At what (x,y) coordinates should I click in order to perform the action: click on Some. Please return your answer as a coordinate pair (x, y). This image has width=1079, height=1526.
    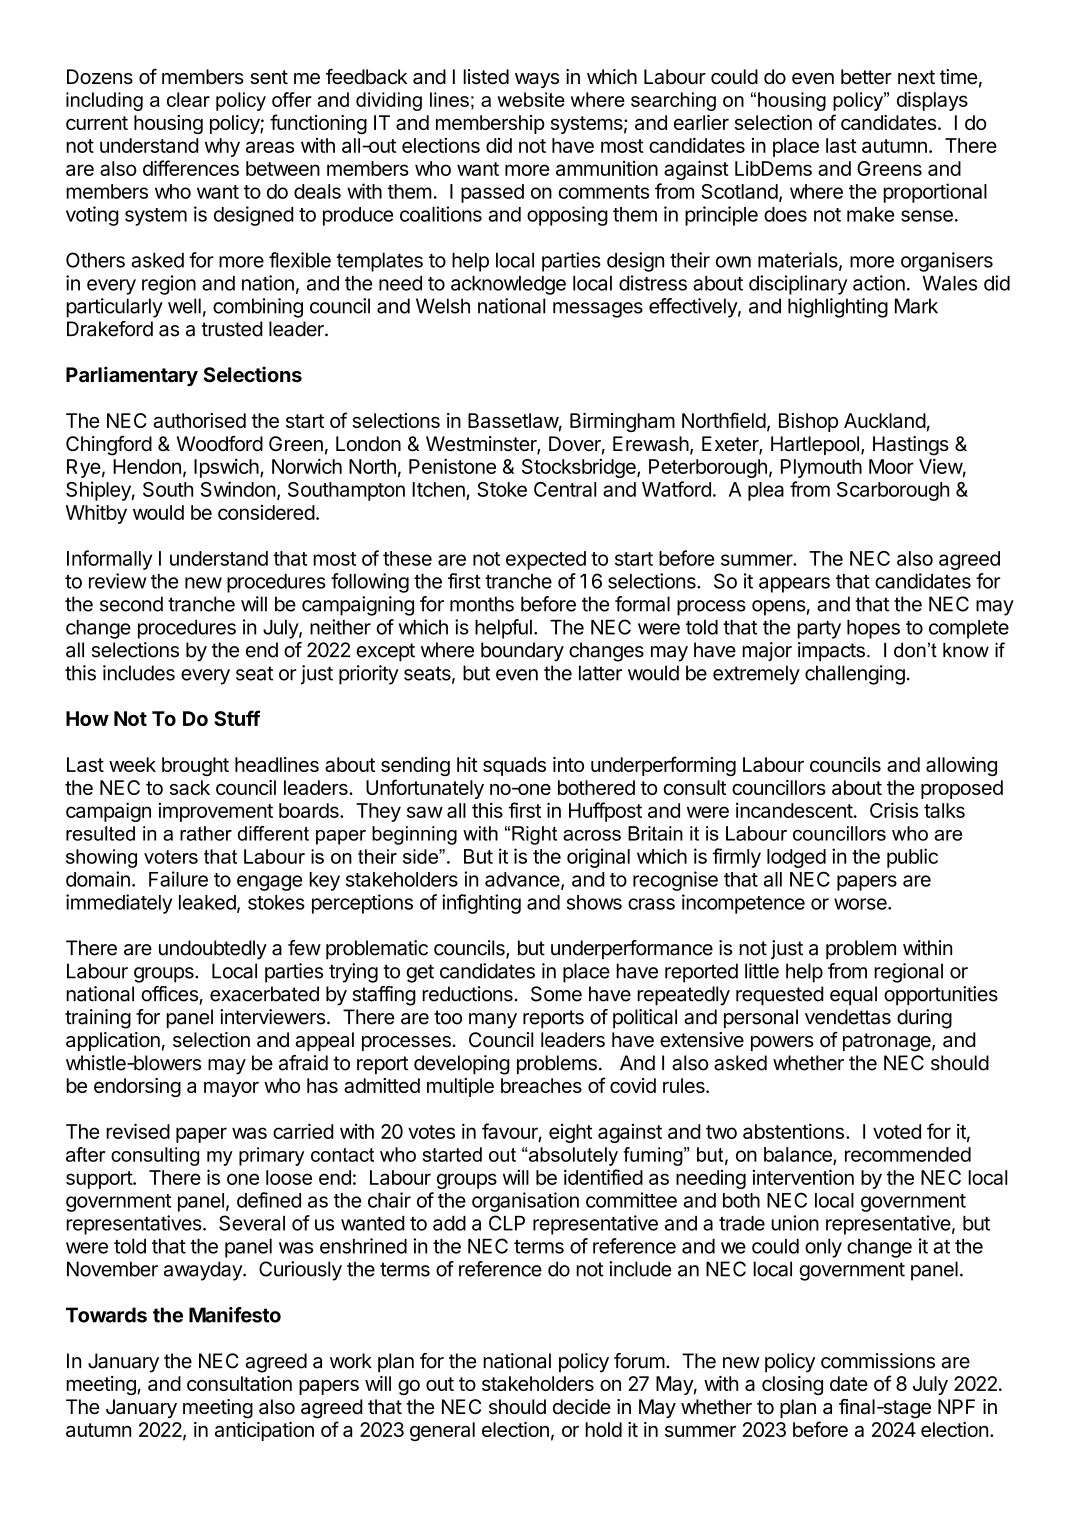
    Looking at the image, I should click on (556, 994).
